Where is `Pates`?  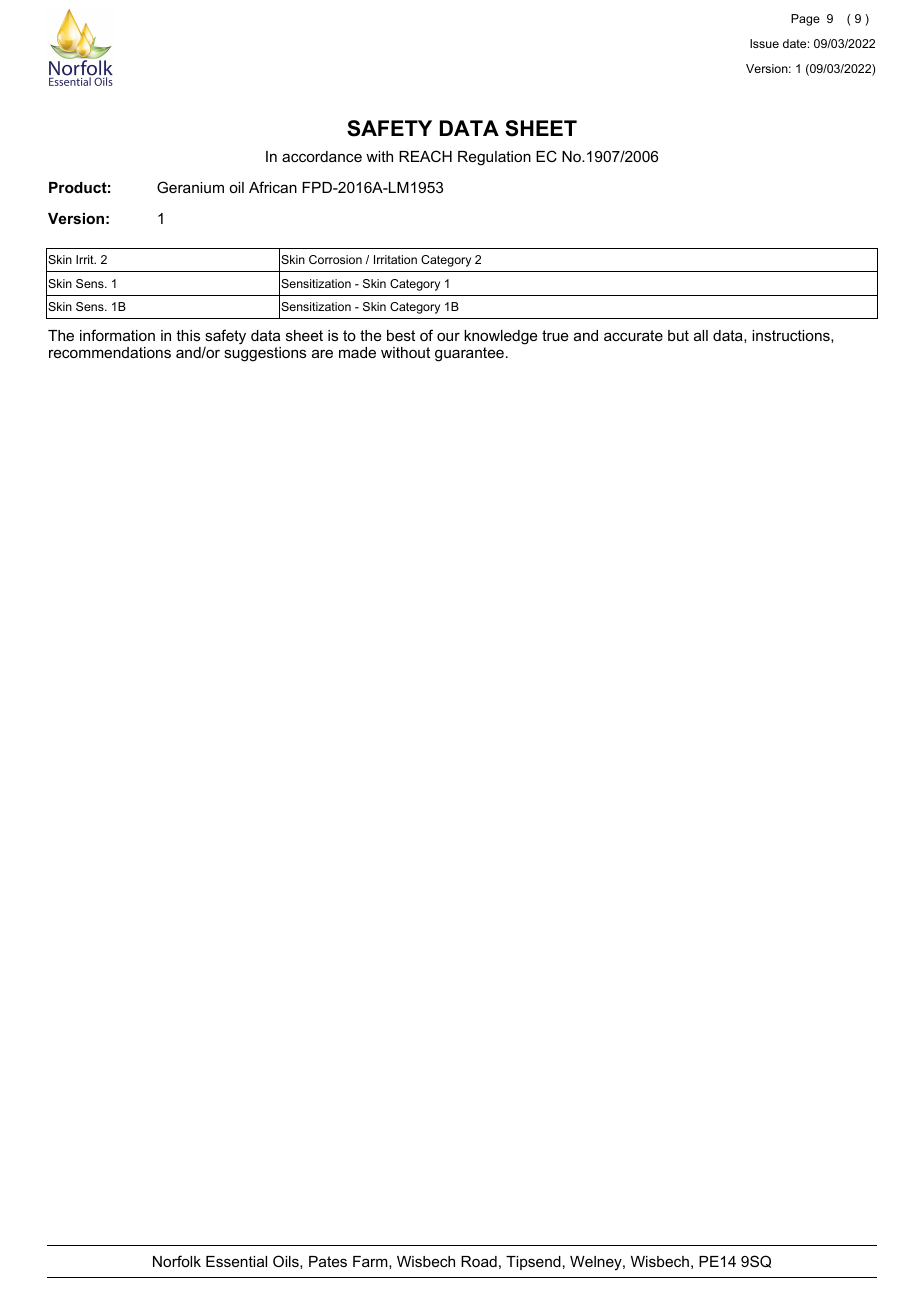
Pates is located at coordinates (328, 1261).
